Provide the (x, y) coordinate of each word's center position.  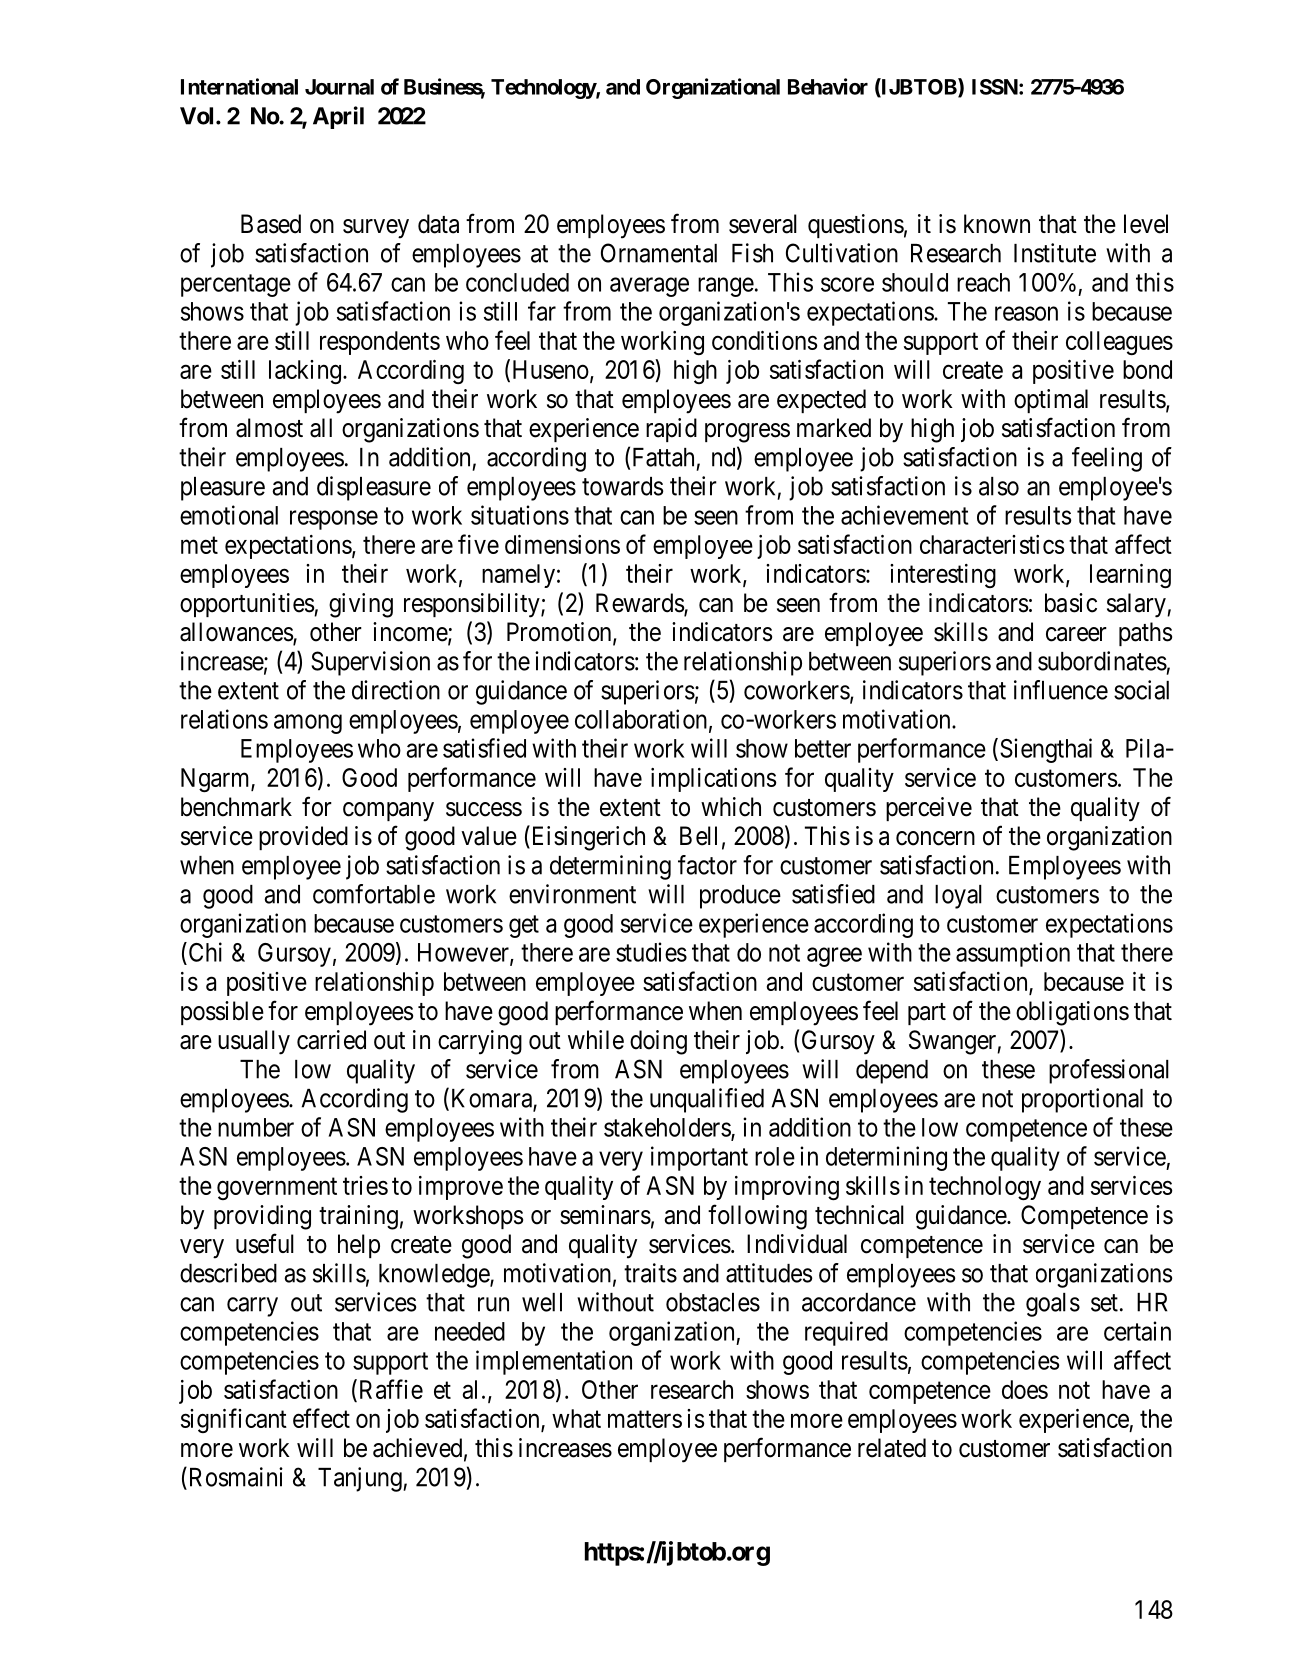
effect (321, 1418)
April (338, 117)
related (892, 1448)
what (576, 1418)
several (763, 224)
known (997, 224)
